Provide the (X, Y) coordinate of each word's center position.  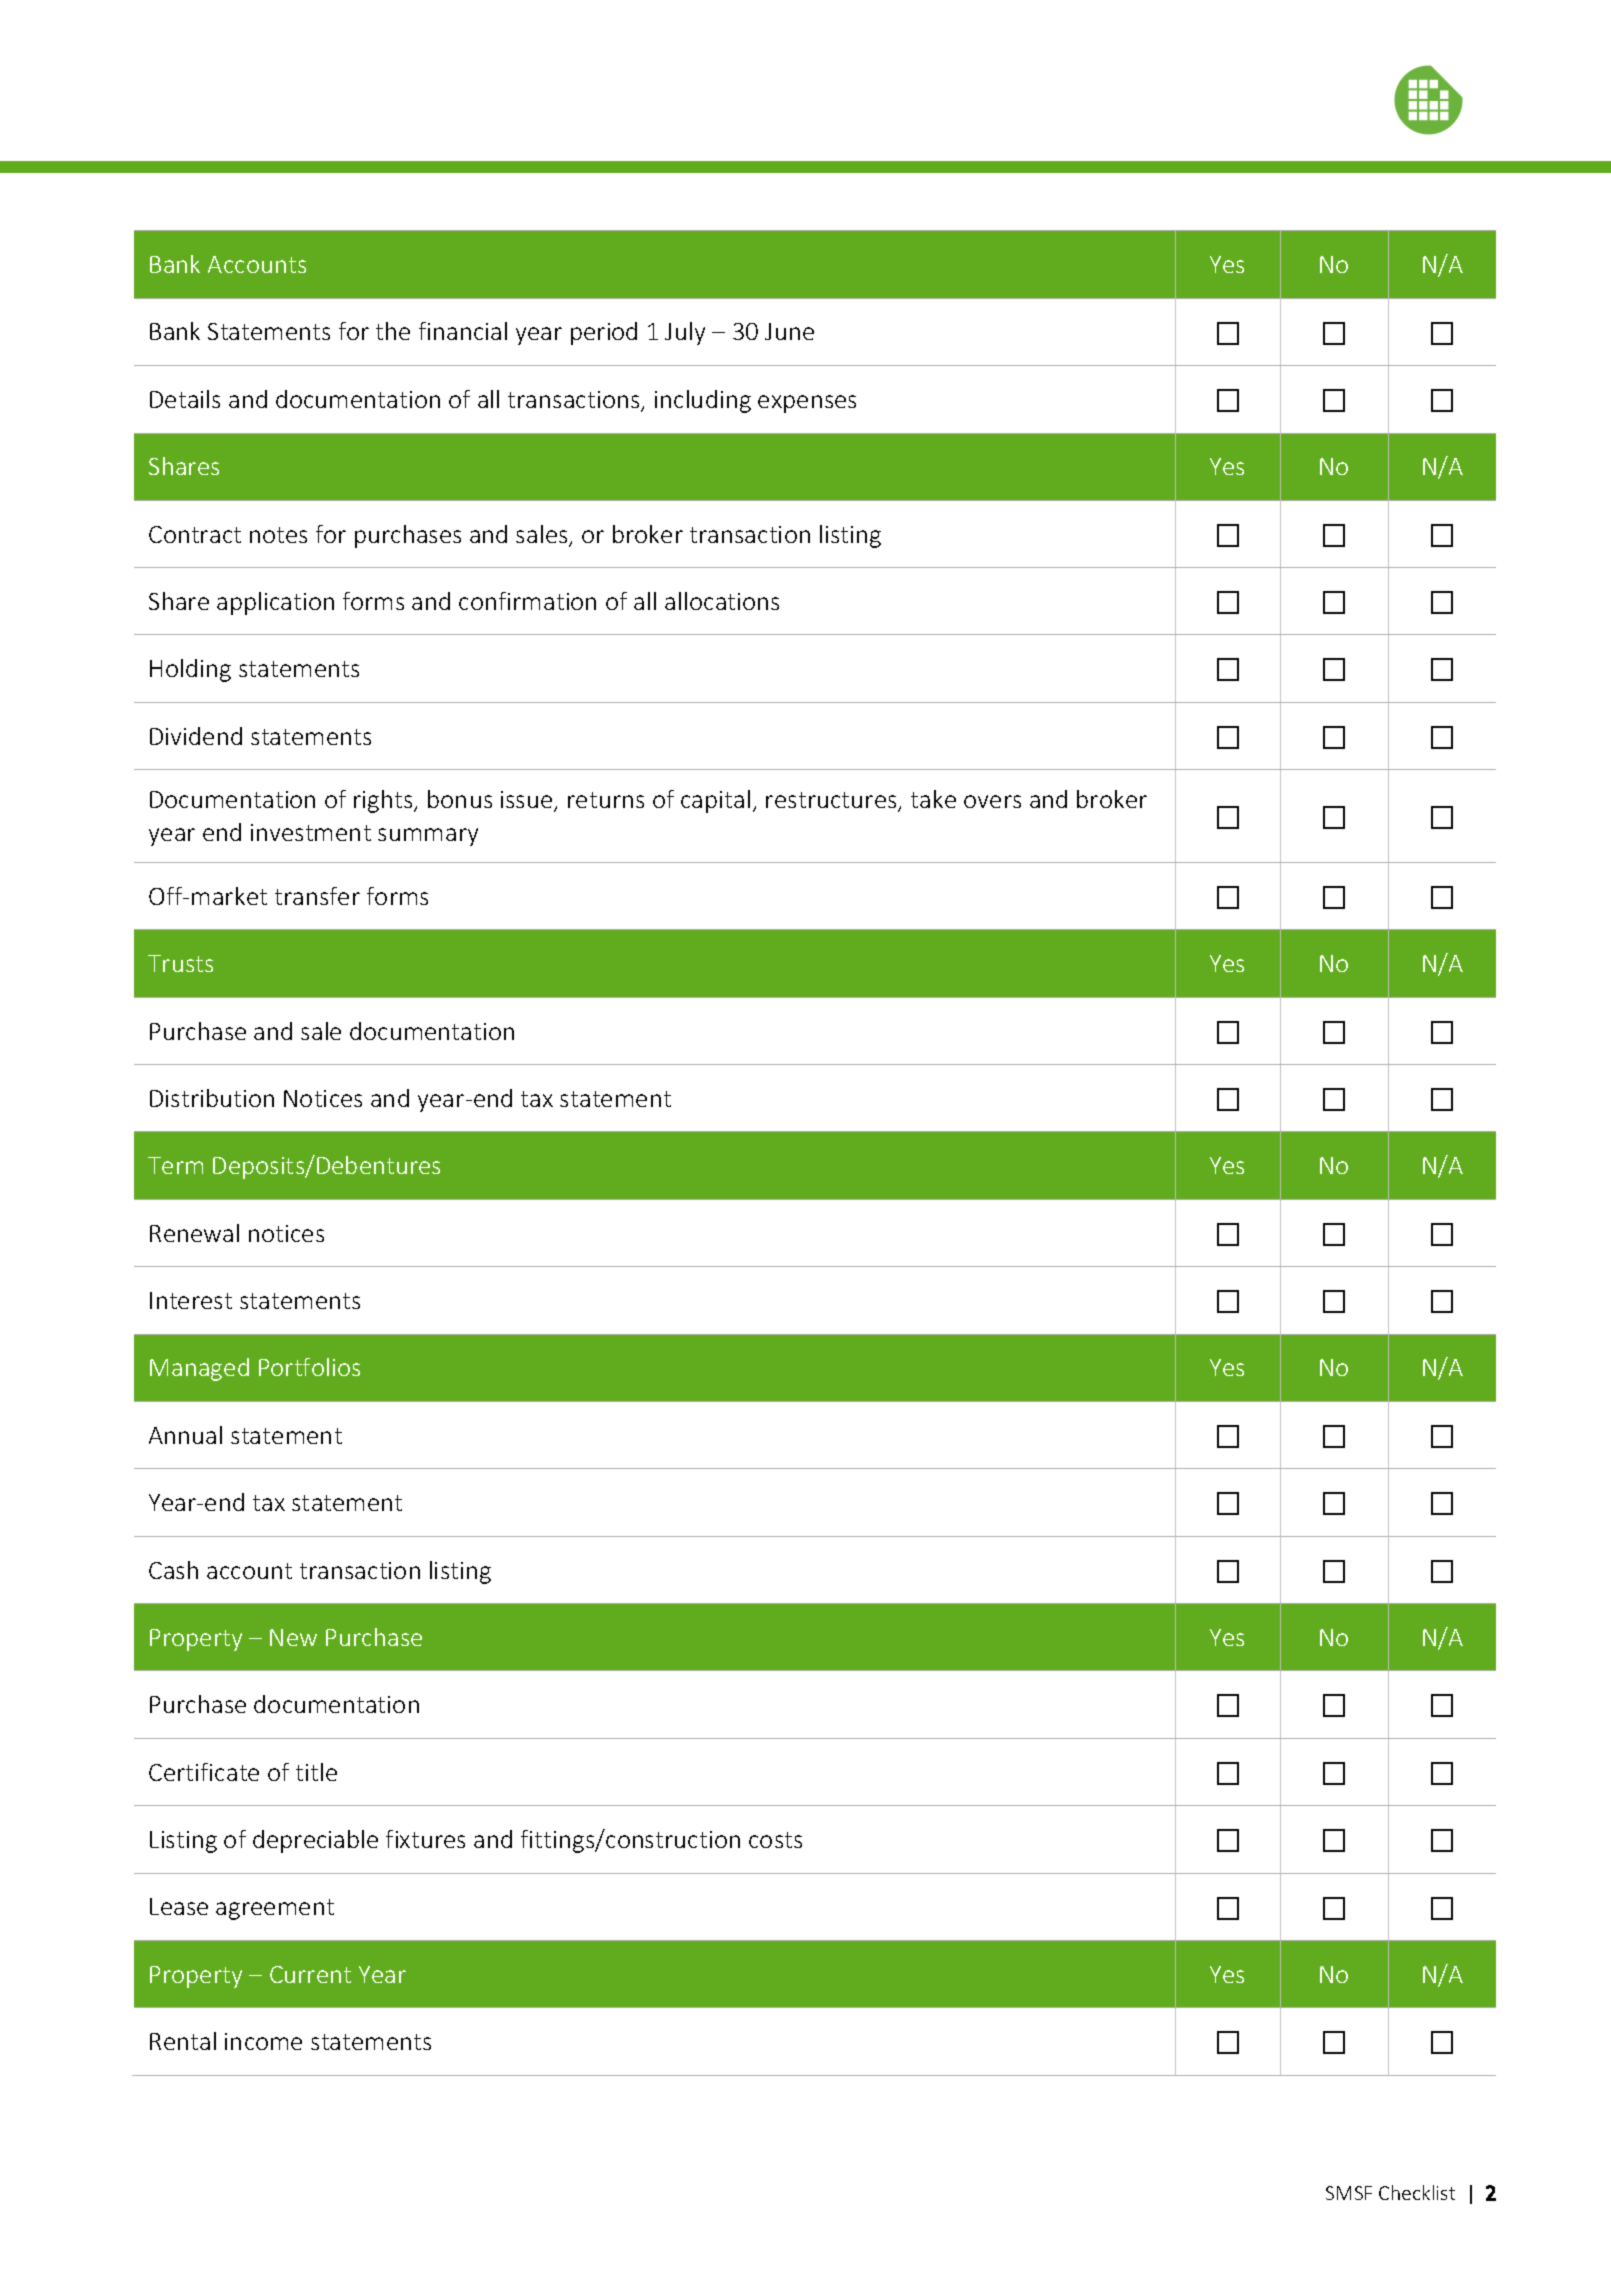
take (933, 799)
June (789, 331)
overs (992, 801)
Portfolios (309, 1367)
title (316, 1772)
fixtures (425, 1839)
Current (310, 1974)
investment (311, 832)
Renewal (194, 1233)
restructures (832, 802)
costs (775, 1840)
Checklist (1417, 2192)
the (393, 331)
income (263, 2041)
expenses (807, 404)
